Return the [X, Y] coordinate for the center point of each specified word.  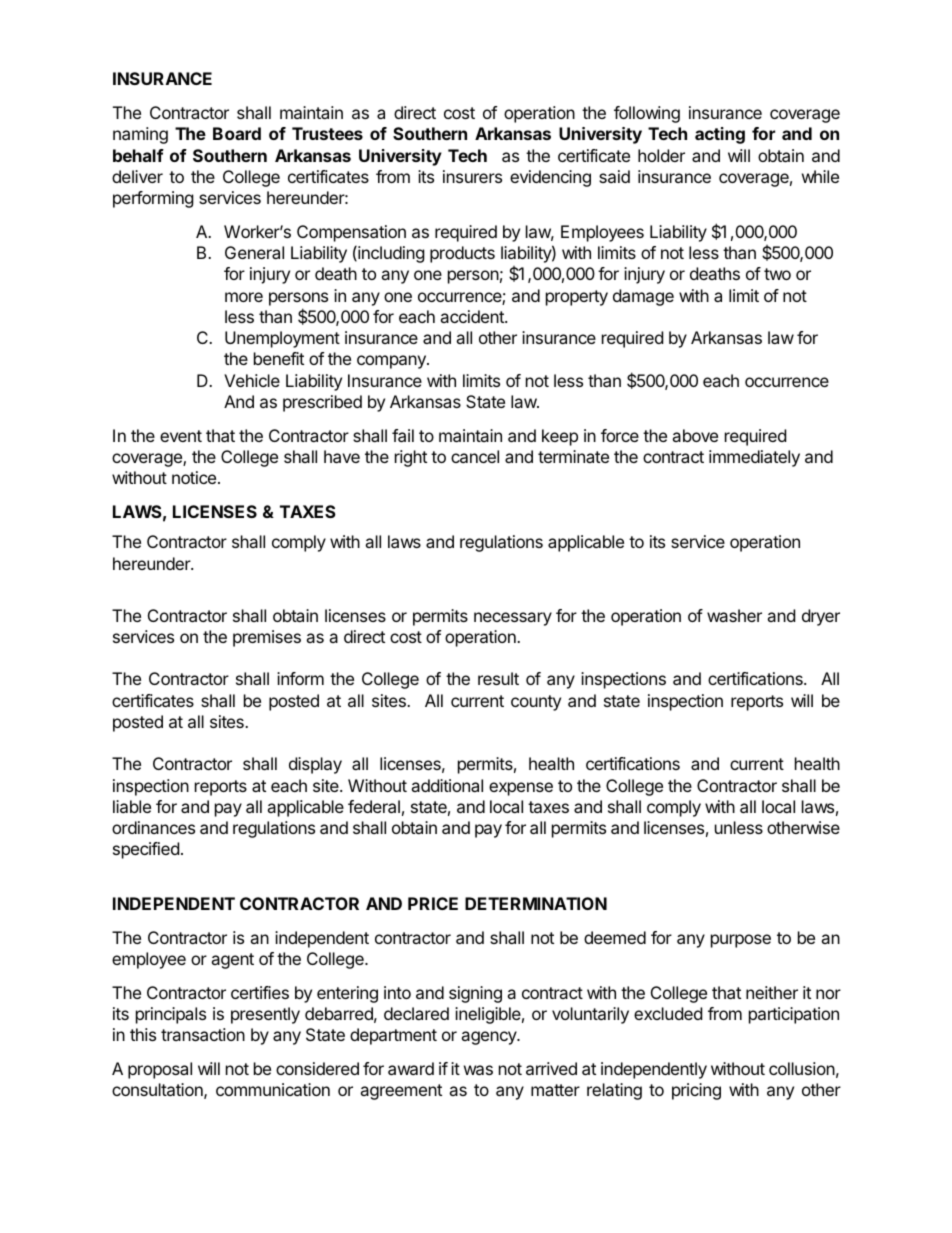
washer [734, 615]
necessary [513, 619]
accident [473, 316]
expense [521, 789]
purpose [741, 941]
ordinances [153, 827]
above [695, 435]
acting [720, 135]
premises [267, 638]
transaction [203, 1034]
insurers [472, 176]
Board [237, 133]
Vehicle [252, 380]
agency [490, 1038]
